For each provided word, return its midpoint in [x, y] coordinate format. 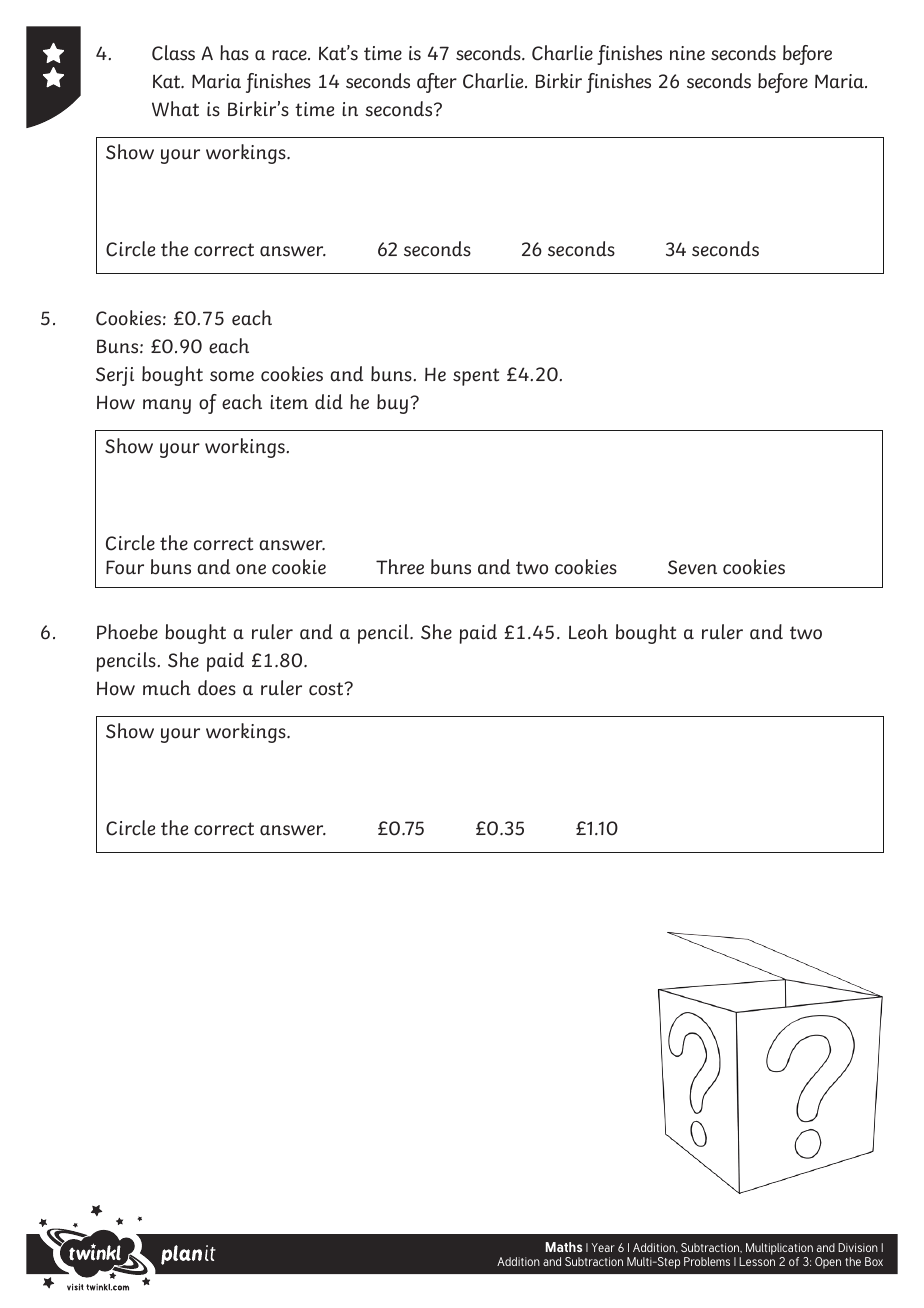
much [167, 688]
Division [858, 1247]
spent [476, 377]
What [175, 109]
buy [392, 404]
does [217, 688]
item [289, 402]
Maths [564, 1247]
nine [687, 53]
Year [603, 1247]
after [437, 83]
